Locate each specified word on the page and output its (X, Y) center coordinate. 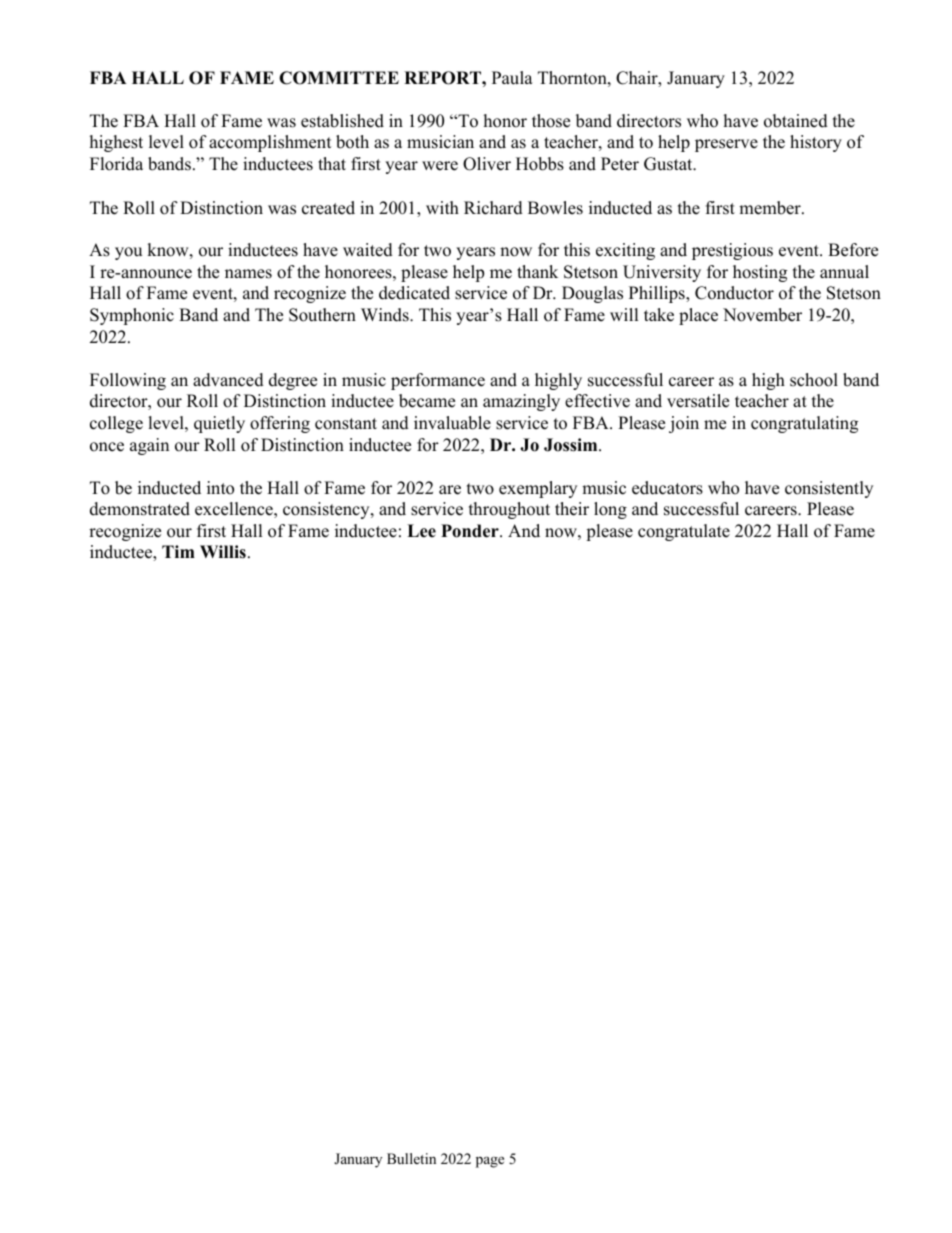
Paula (512, 78)
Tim (178, 551)
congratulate (684, 532)
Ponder (471, 531)
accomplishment (270, 143)
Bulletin (411, 1158)
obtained (796, 121)
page (490, 1162)
